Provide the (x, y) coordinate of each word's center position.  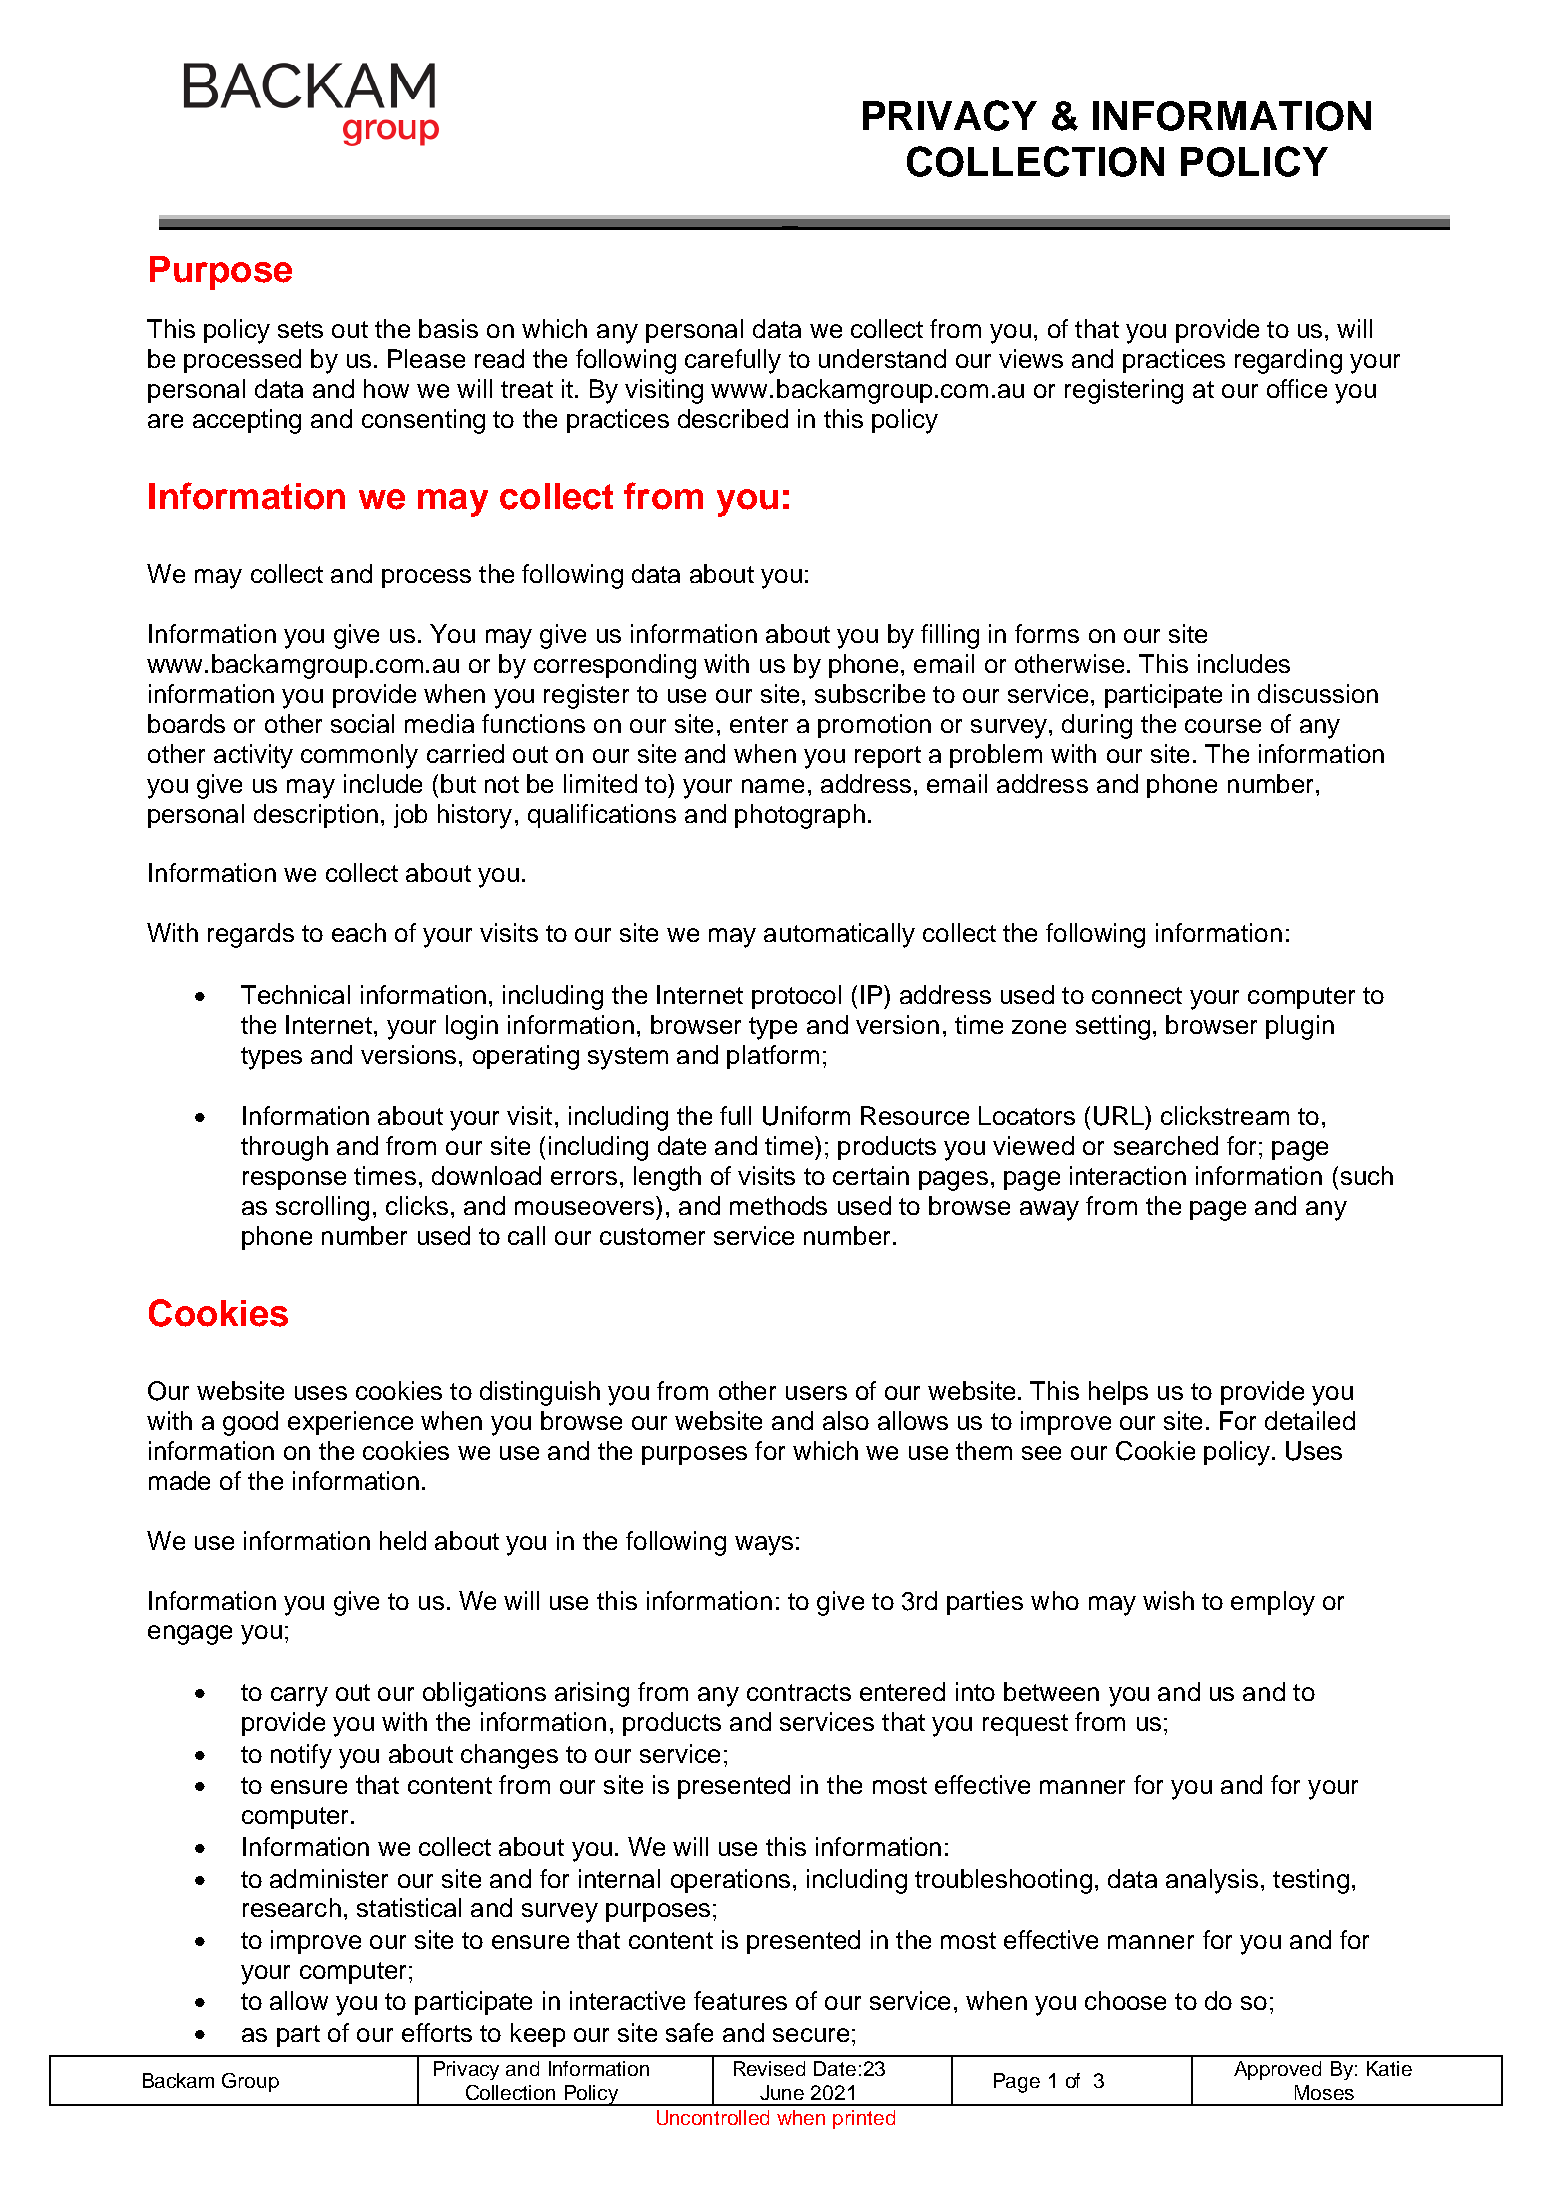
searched (1166, 1145)
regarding (1288, 361)
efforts (437, 2032)
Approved (1277, 2070)
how (386, 388)
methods (778, 1205)
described (733, 418)
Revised (769, 2068)
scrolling (322, 1208)
